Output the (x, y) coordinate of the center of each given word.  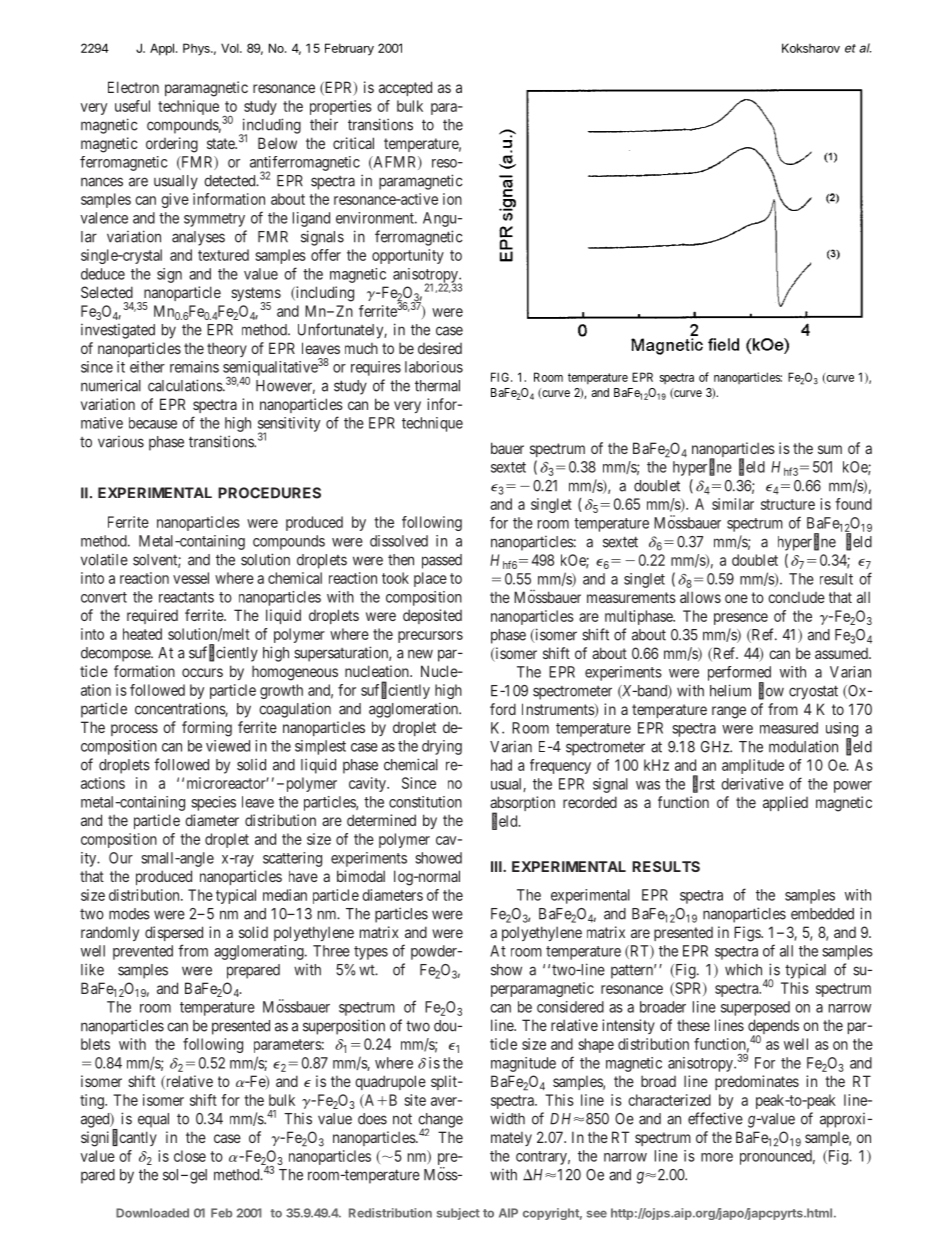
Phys (197, 49)
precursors (430, 637)
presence (741, 619)
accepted (405, 88)
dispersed (174, 933)
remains (194, 367)
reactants (186, 597)
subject (458, 1214)
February (349, 49)
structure (788, 504)
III (497, 866)
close (190, 1156)
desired (440, 348)
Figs (748, 934)
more (717, 1157)
